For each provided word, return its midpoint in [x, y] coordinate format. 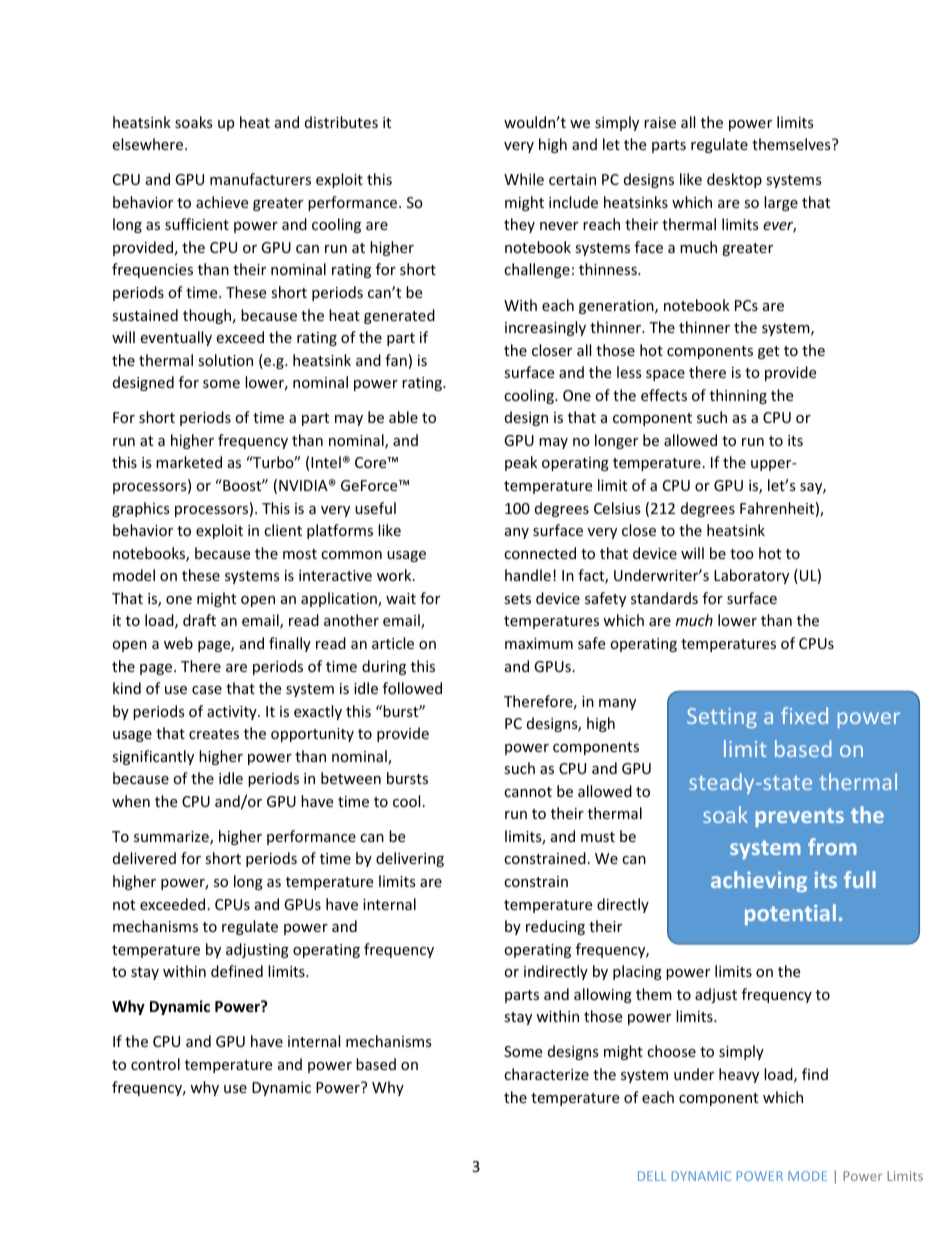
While [524, 179]
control [155, 1064]
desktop [734, 180]
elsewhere [149, 144]
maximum [539, 643]
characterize [546, 1074]
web [178, 643]
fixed [804, 715]
